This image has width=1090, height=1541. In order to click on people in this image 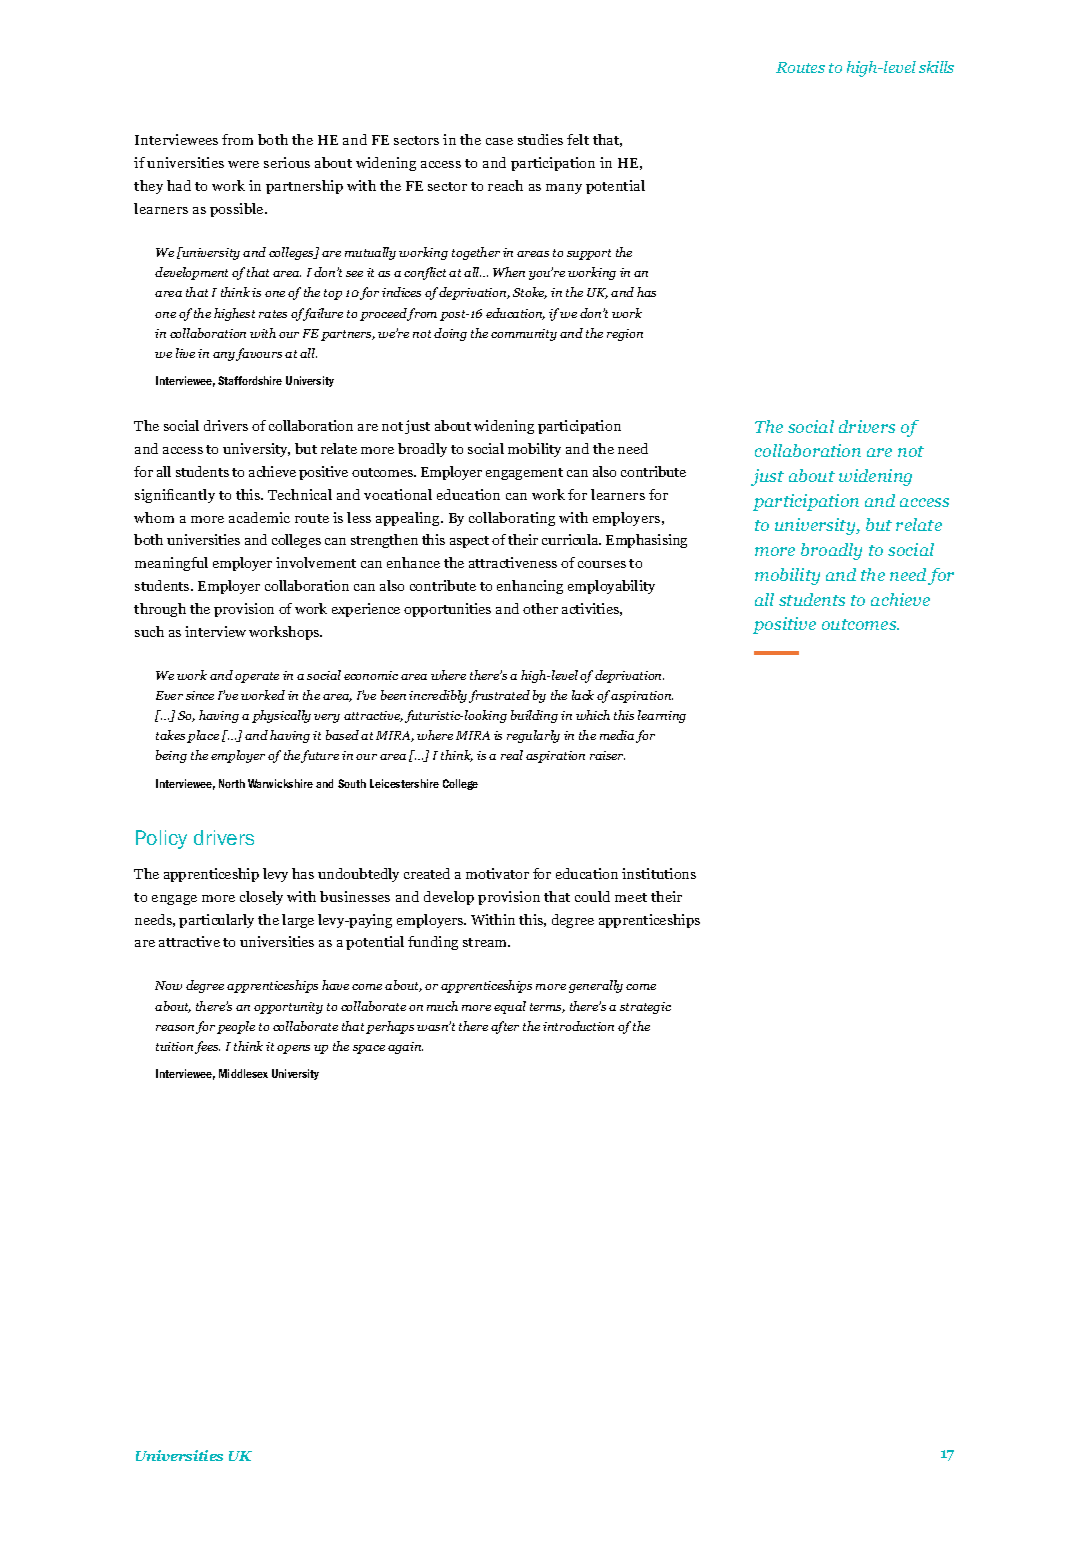, I will do `click(236, 1027)`.
